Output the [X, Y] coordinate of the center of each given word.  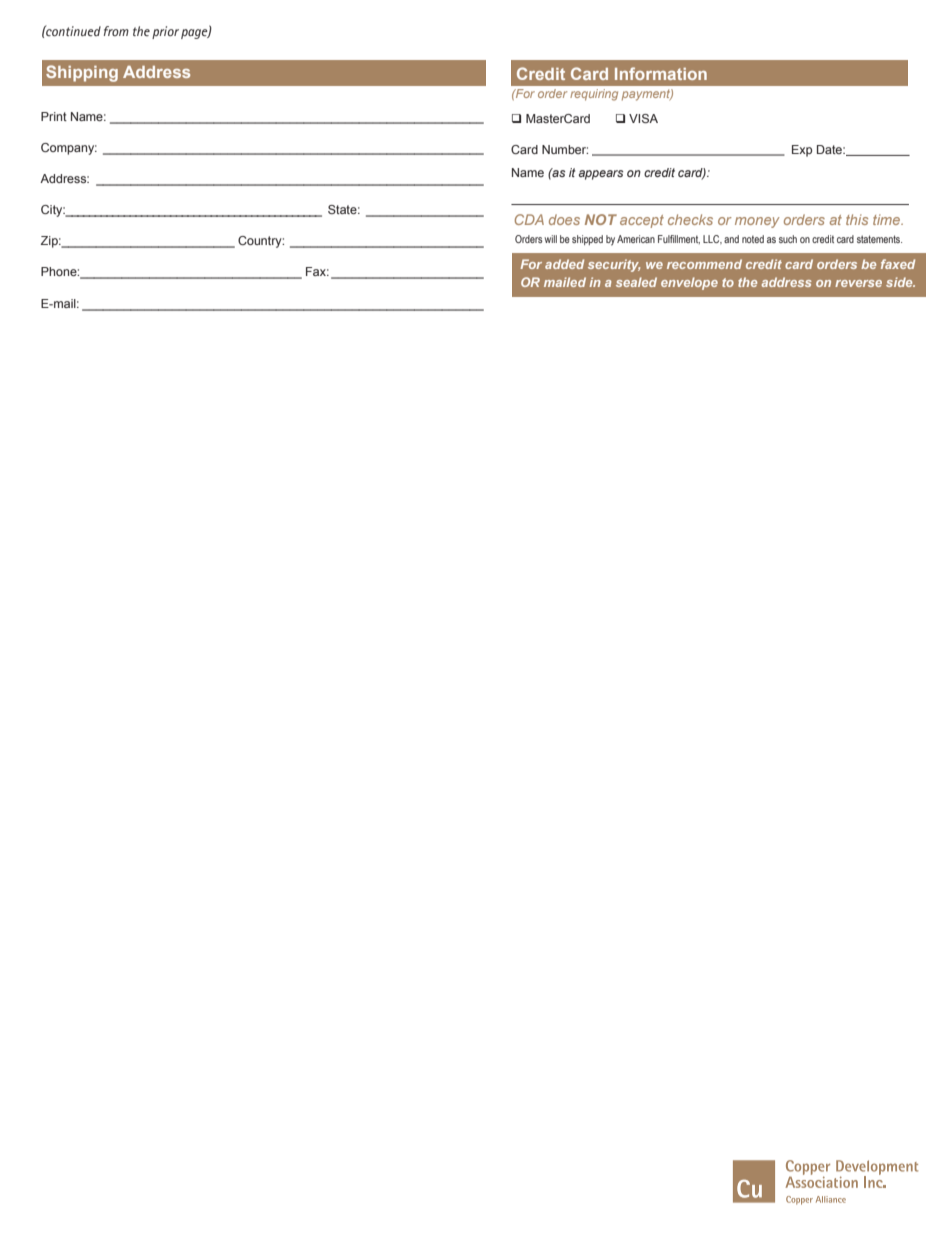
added [564, 264]
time [888, 219]
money [757, 222]
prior [165, 32]
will [551, 239]
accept [642, 221]
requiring [594, 95]
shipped [587, 240]
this [857, 219]
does [564, 219]
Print [54, 116]
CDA [529, 219]
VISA [643, 118]
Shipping [82, 73]
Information [661, 73]
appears [601, 175]
